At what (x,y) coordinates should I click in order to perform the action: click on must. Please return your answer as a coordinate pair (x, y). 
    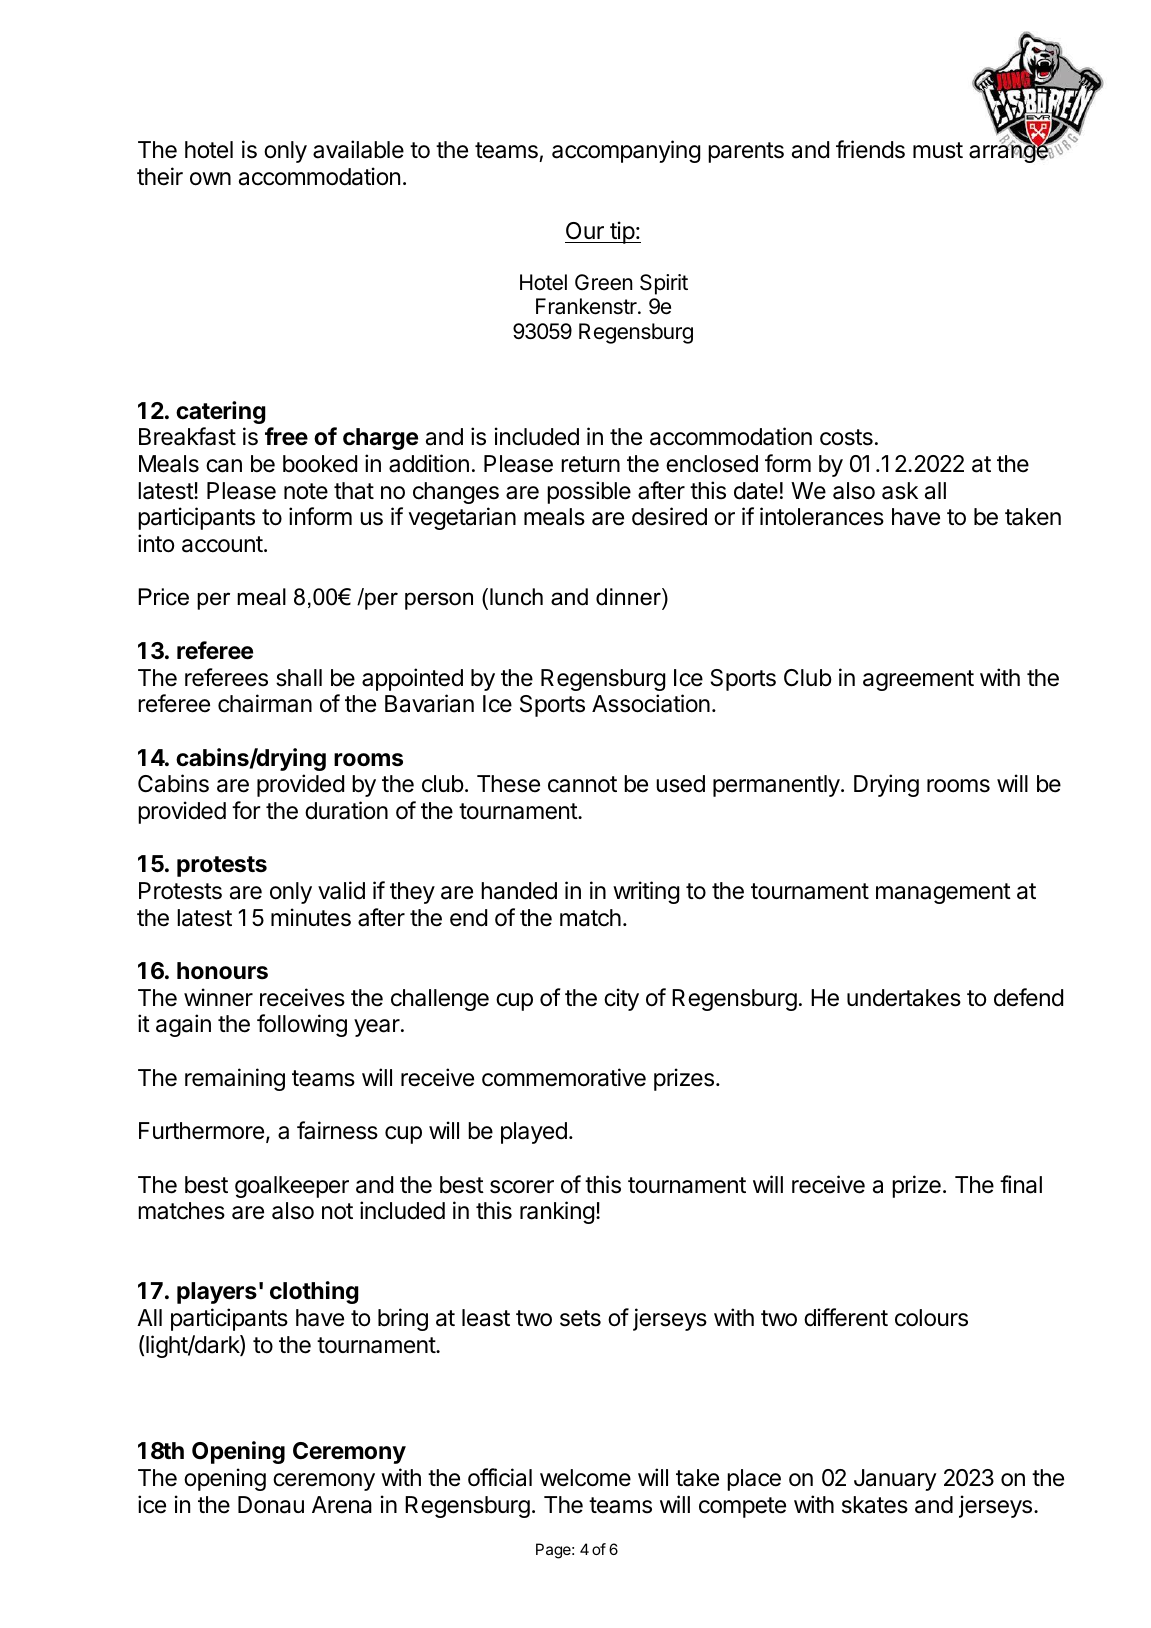
    Looking at the image, I should click on (938, 150).
